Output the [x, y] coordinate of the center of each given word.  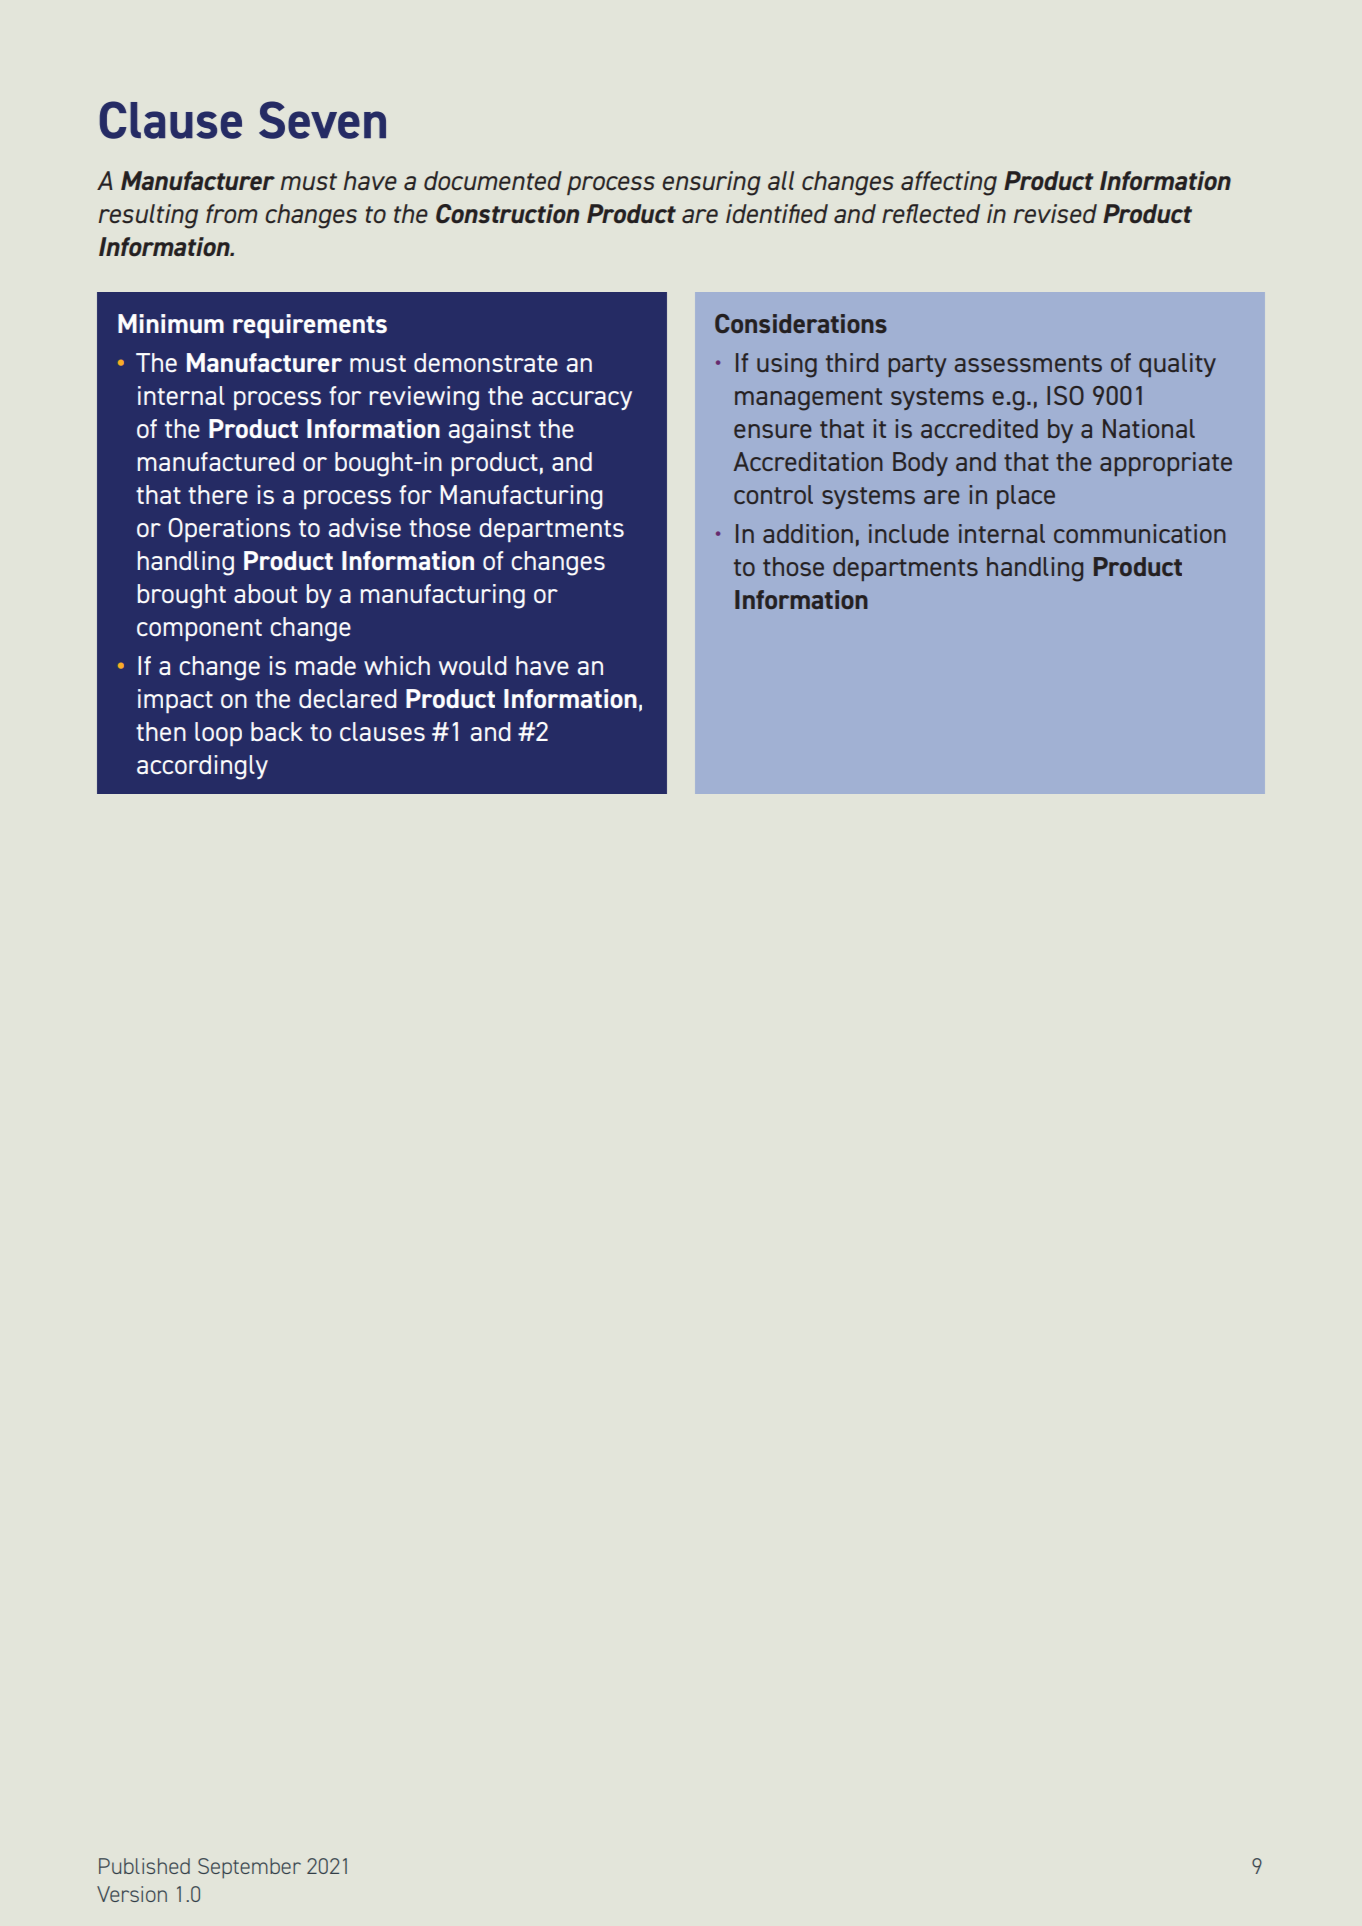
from [231, 213]
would [473, 665]
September [249, 1868]
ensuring [711, 183]
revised [1055, 213]
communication [1140, 533]
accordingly [202, 767]
